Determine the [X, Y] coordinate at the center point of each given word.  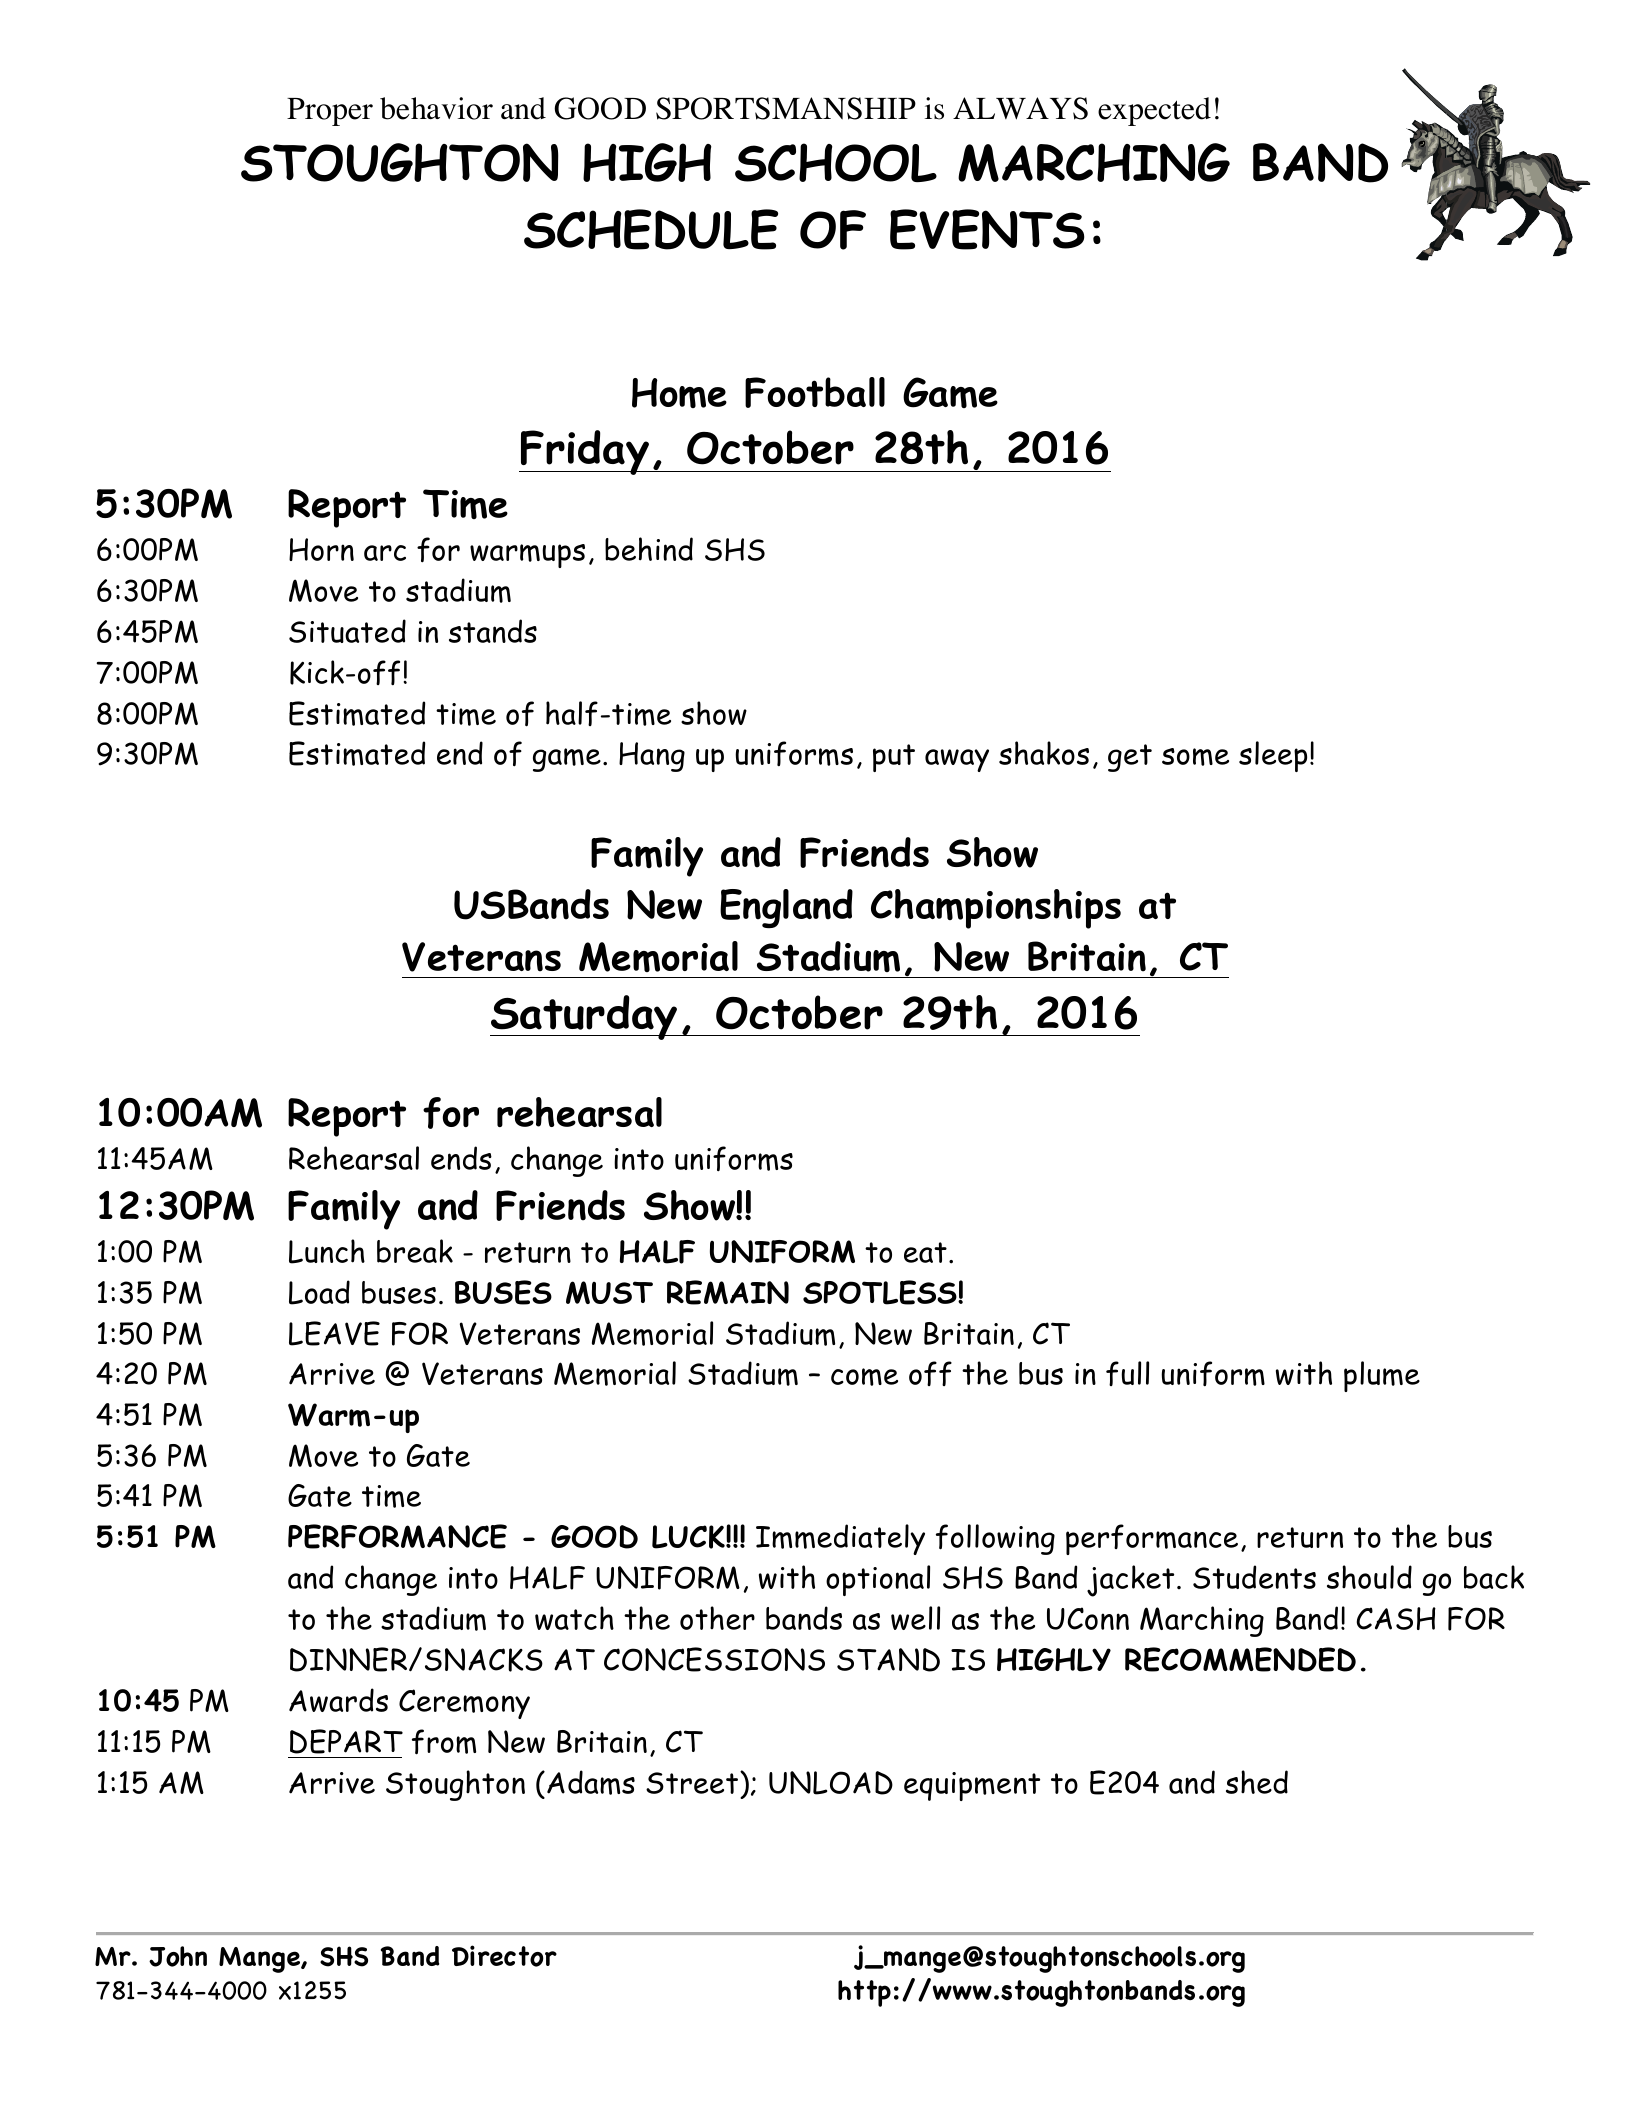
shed [1257, 1782]
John [178, 1956]
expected [1154, 111]
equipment [972, 1786]
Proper [330, 112]
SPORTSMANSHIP [786, 108]
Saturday [585, 1017]
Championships [996, 909]
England [786, 908]
